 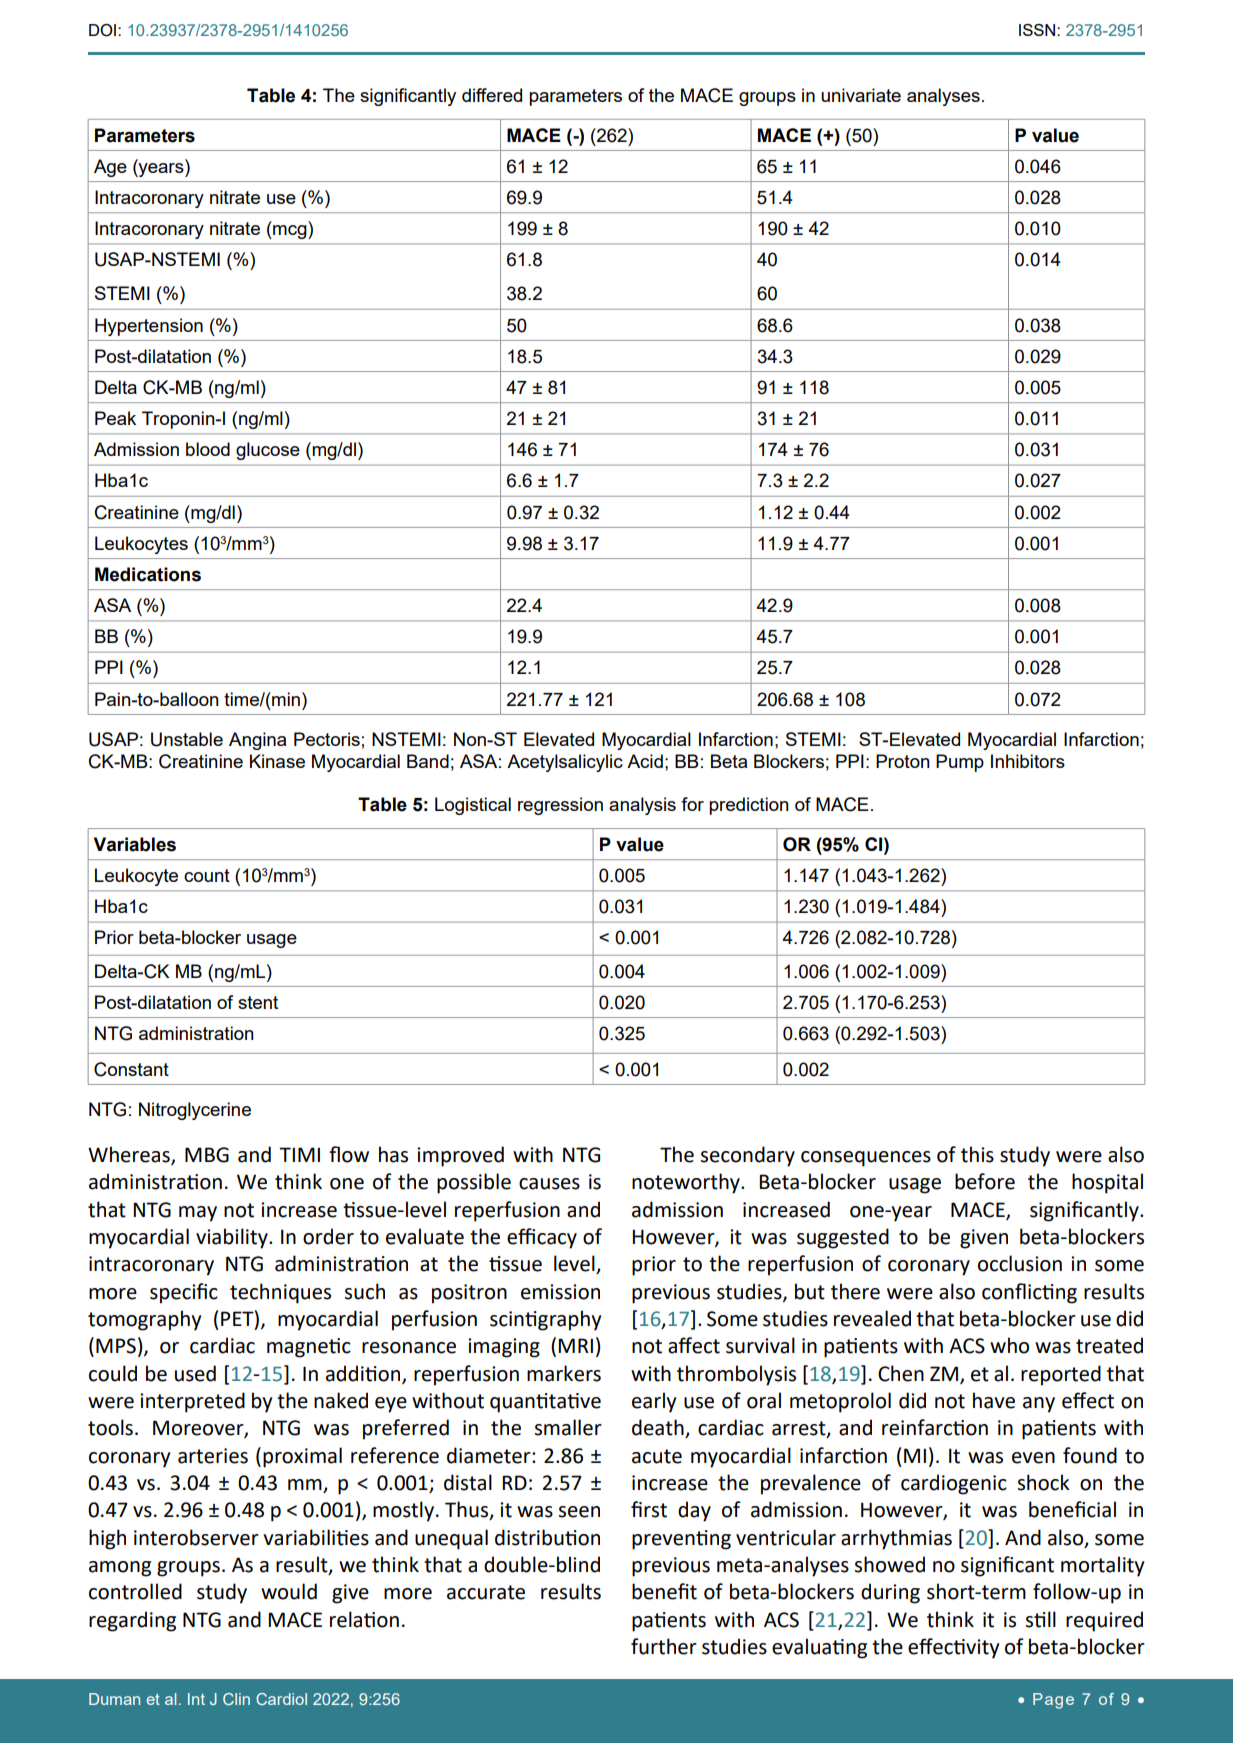 I want to click on blood, so click(x=208, y=449).
